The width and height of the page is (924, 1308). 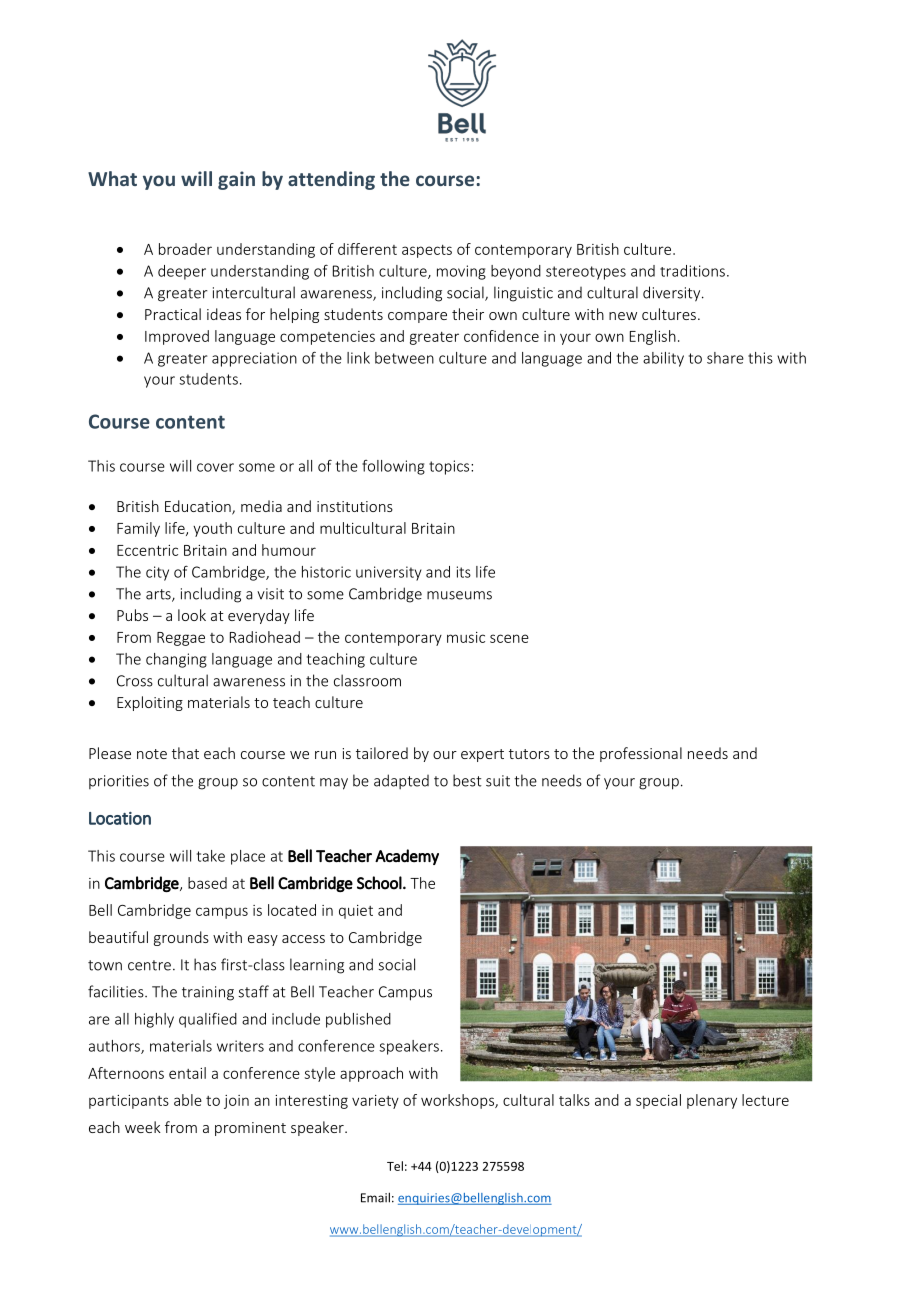 What do you see at coordinates (358, 1020) in the page?
I see `published` at bounding box center [358, 1020].
